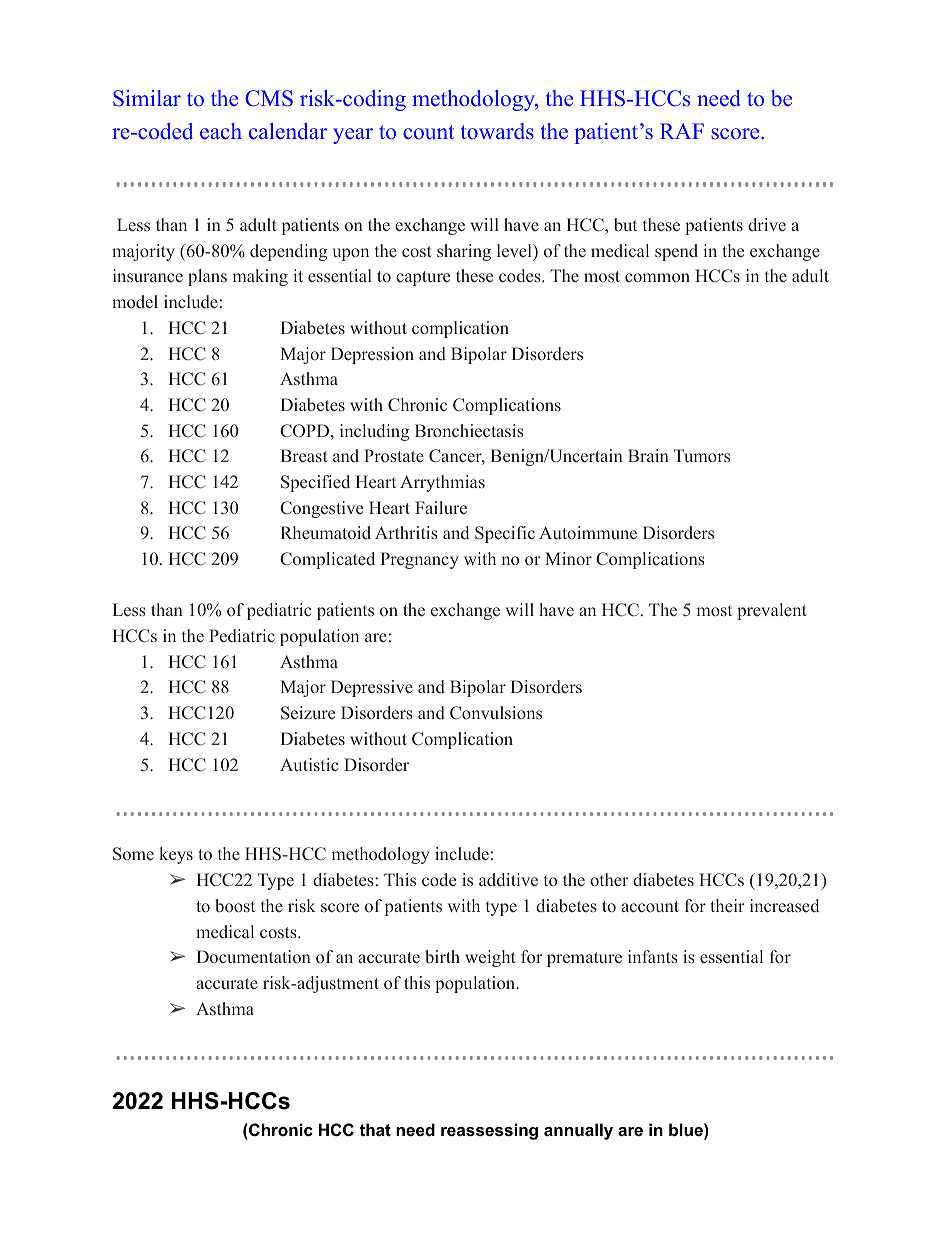  I want to click on their, so click(728, 905).
